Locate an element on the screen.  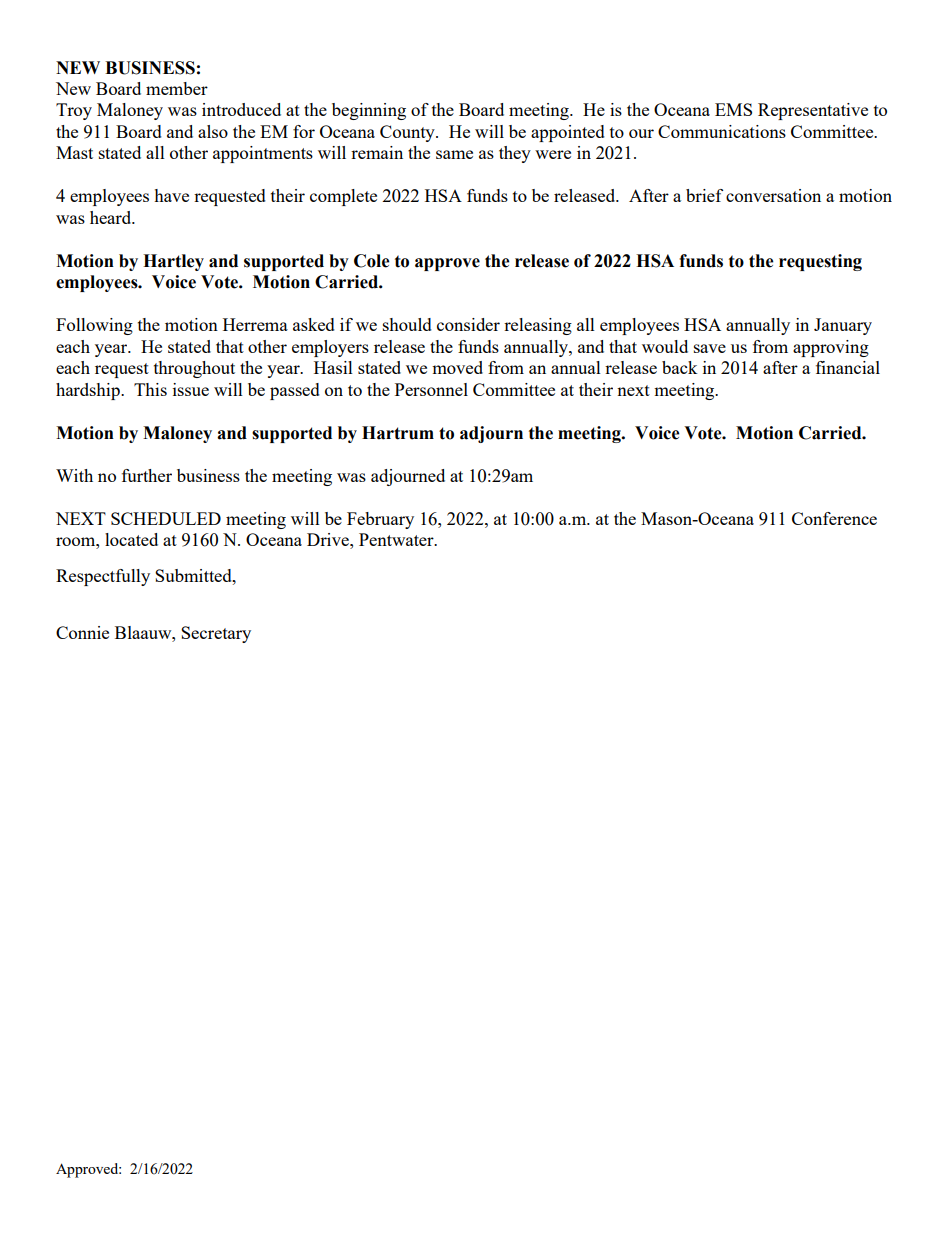
moved is located at coordinates (457, 367).
